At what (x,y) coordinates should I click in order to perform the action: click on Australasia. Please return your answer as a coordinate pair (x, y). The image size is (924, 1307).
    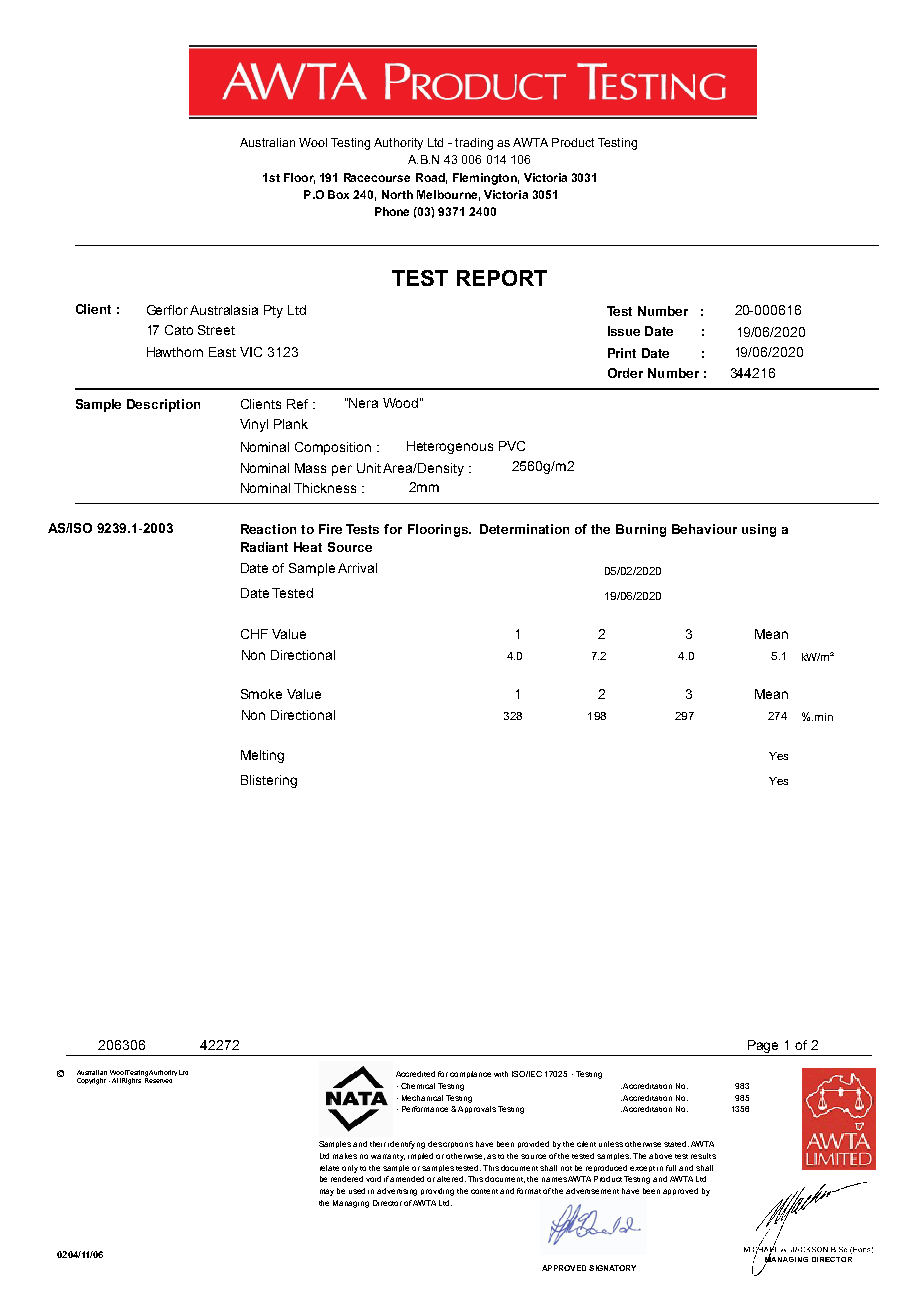
    Looking at the image, I should click on (224, 310).
